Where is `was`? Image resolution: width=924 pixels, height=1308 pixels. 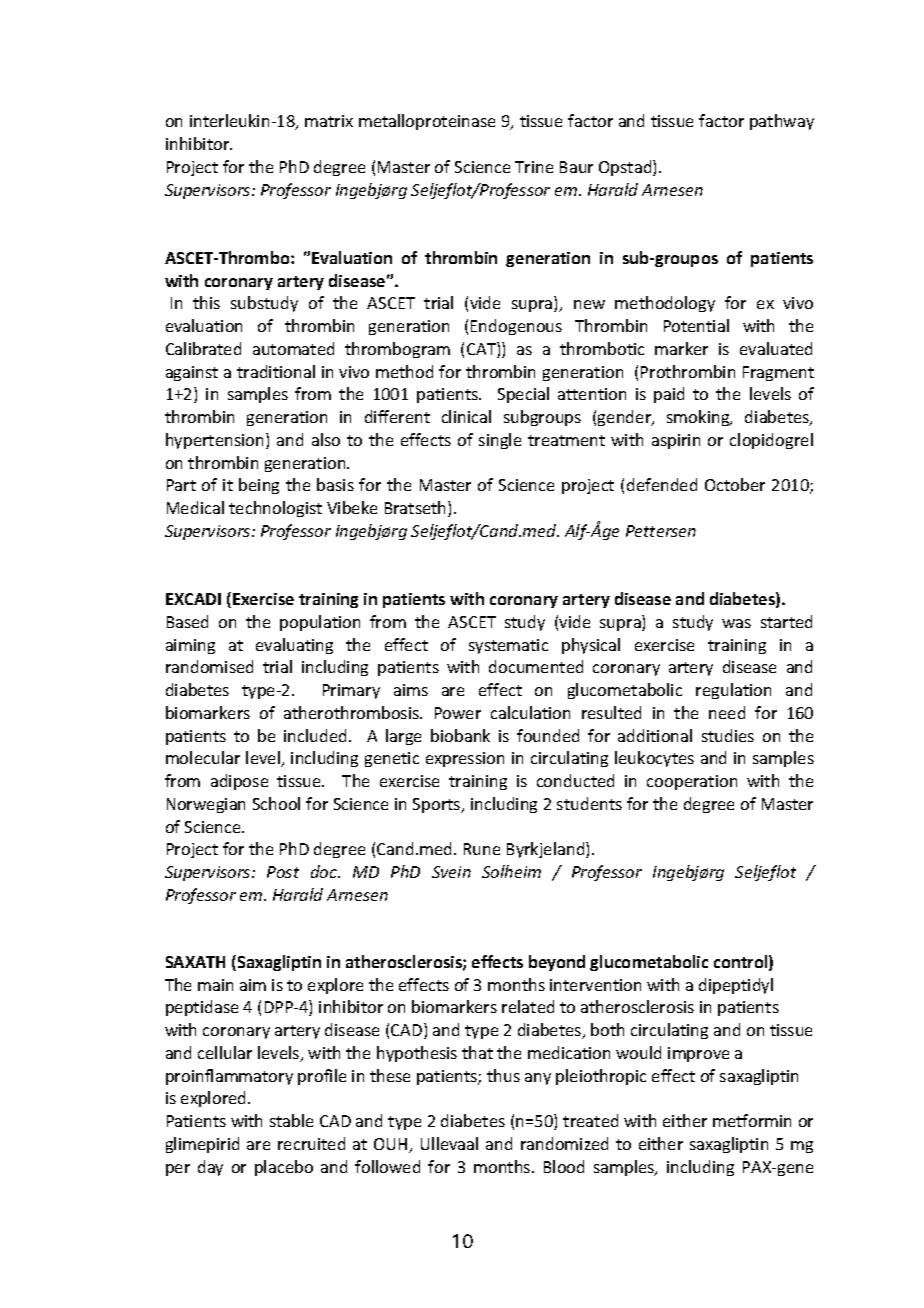 was is located at coordinates (736, 623).
